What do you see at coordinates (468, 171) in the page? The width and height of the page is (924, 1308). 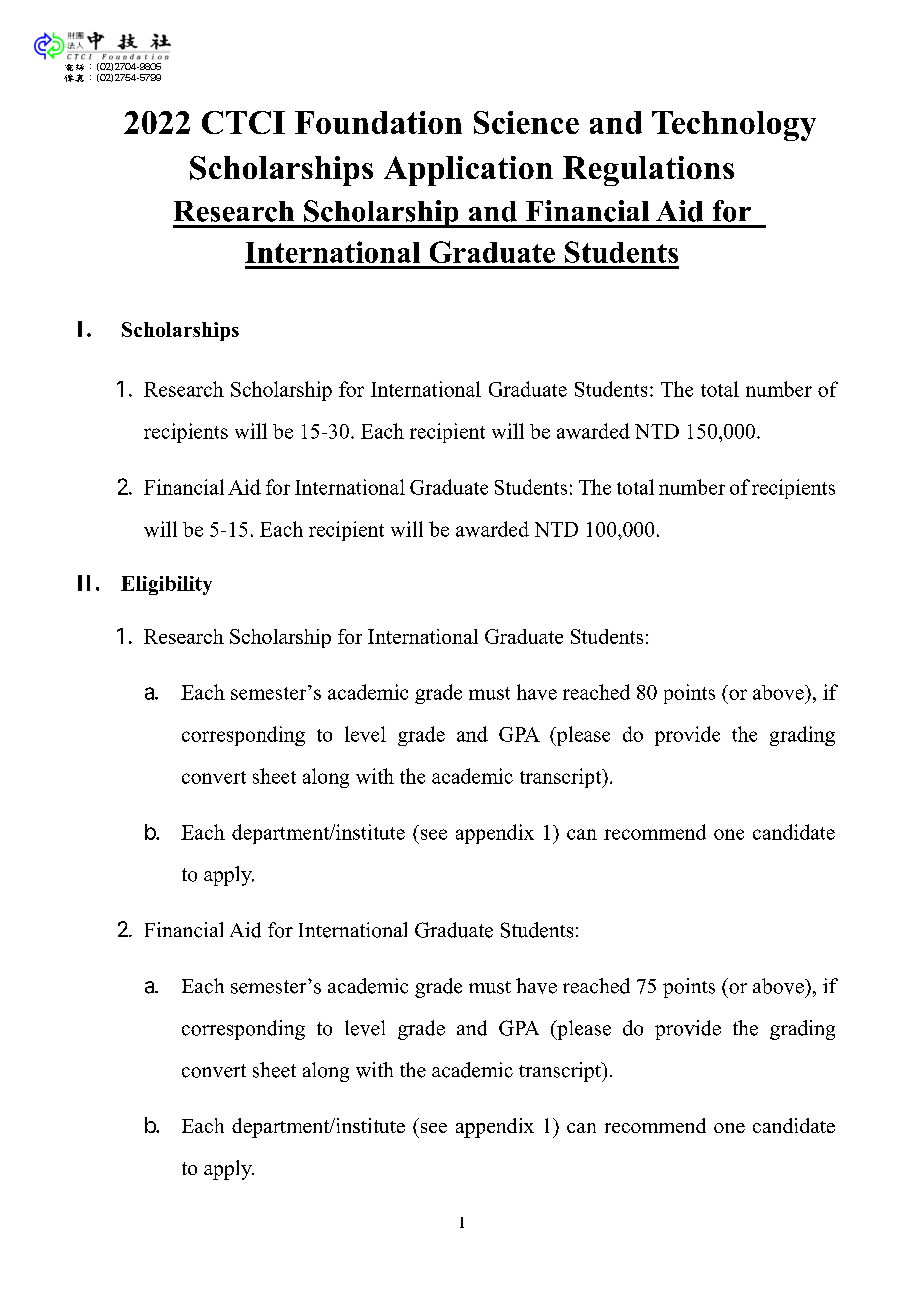 I see `Application` at bounding box center [468, 171].
